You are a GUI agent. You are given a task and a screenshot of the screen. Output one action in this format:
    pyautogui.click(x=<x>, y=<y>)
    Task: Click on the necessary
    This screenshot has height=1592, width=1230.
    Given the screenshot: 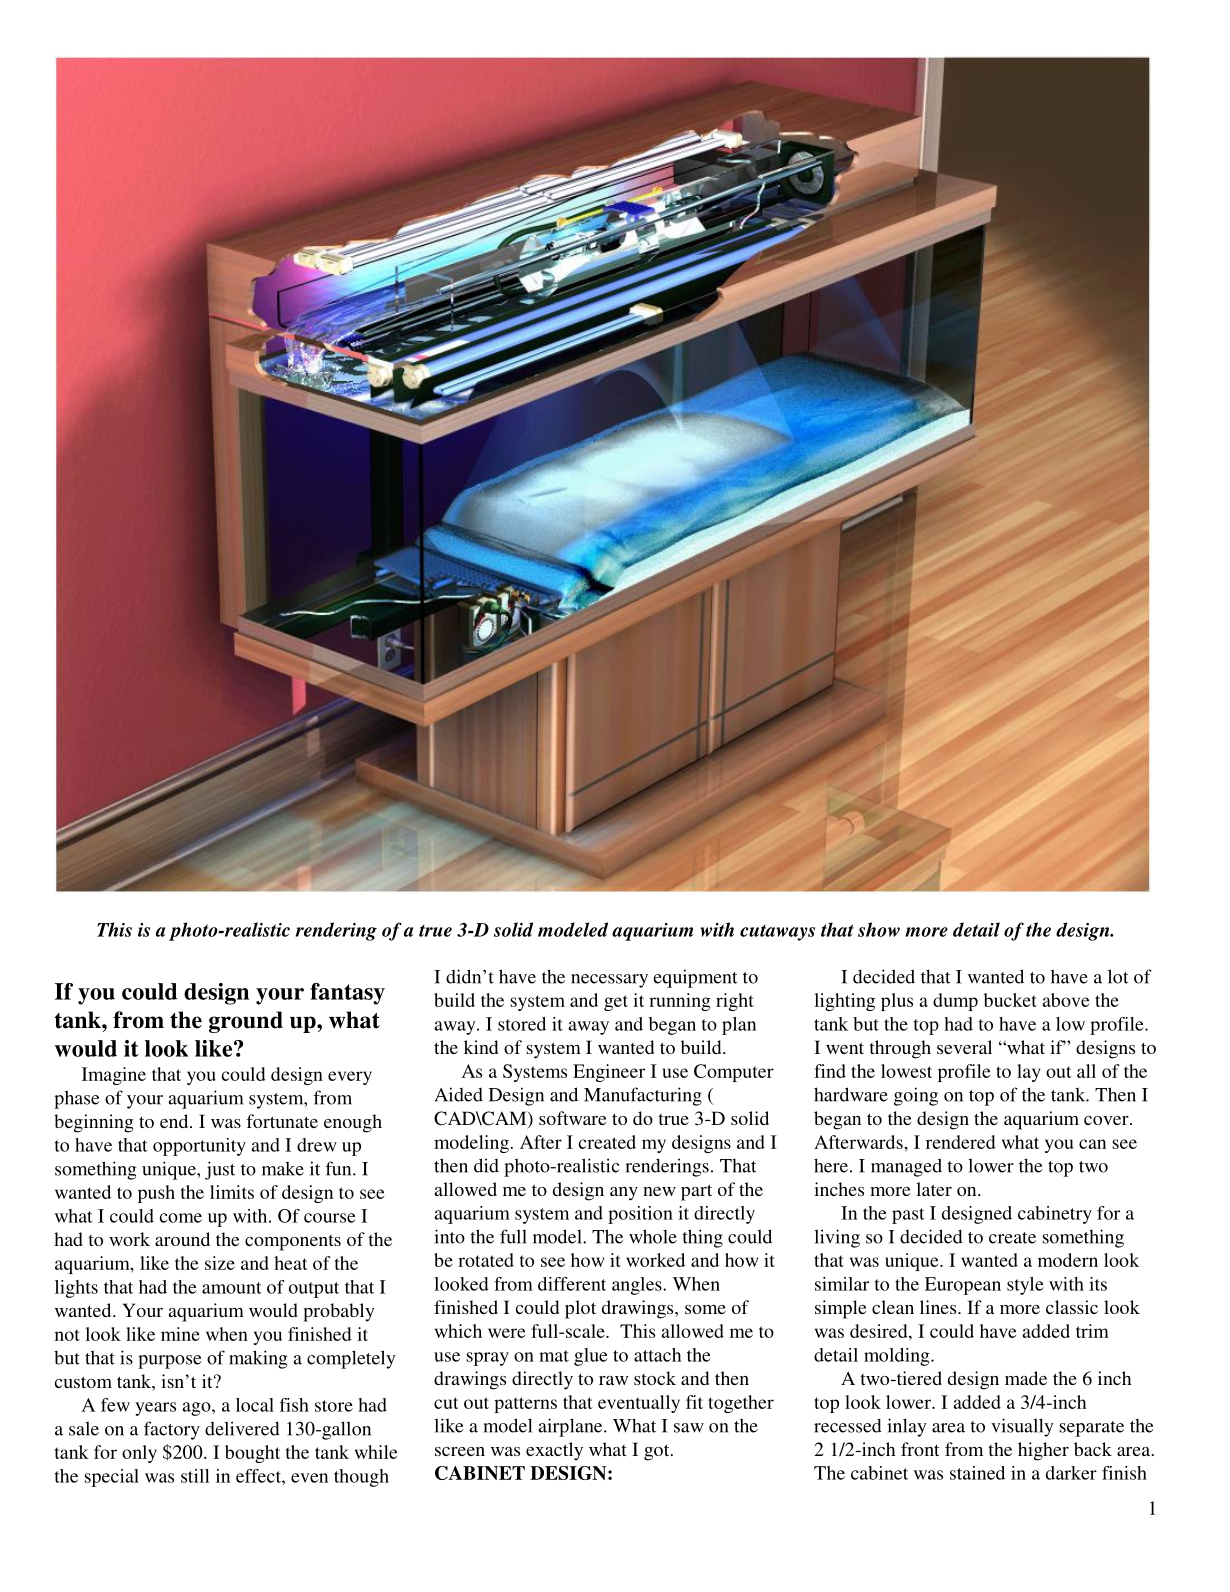 What is the action you would take?
    pyautogui.click(x=609, y=981)
